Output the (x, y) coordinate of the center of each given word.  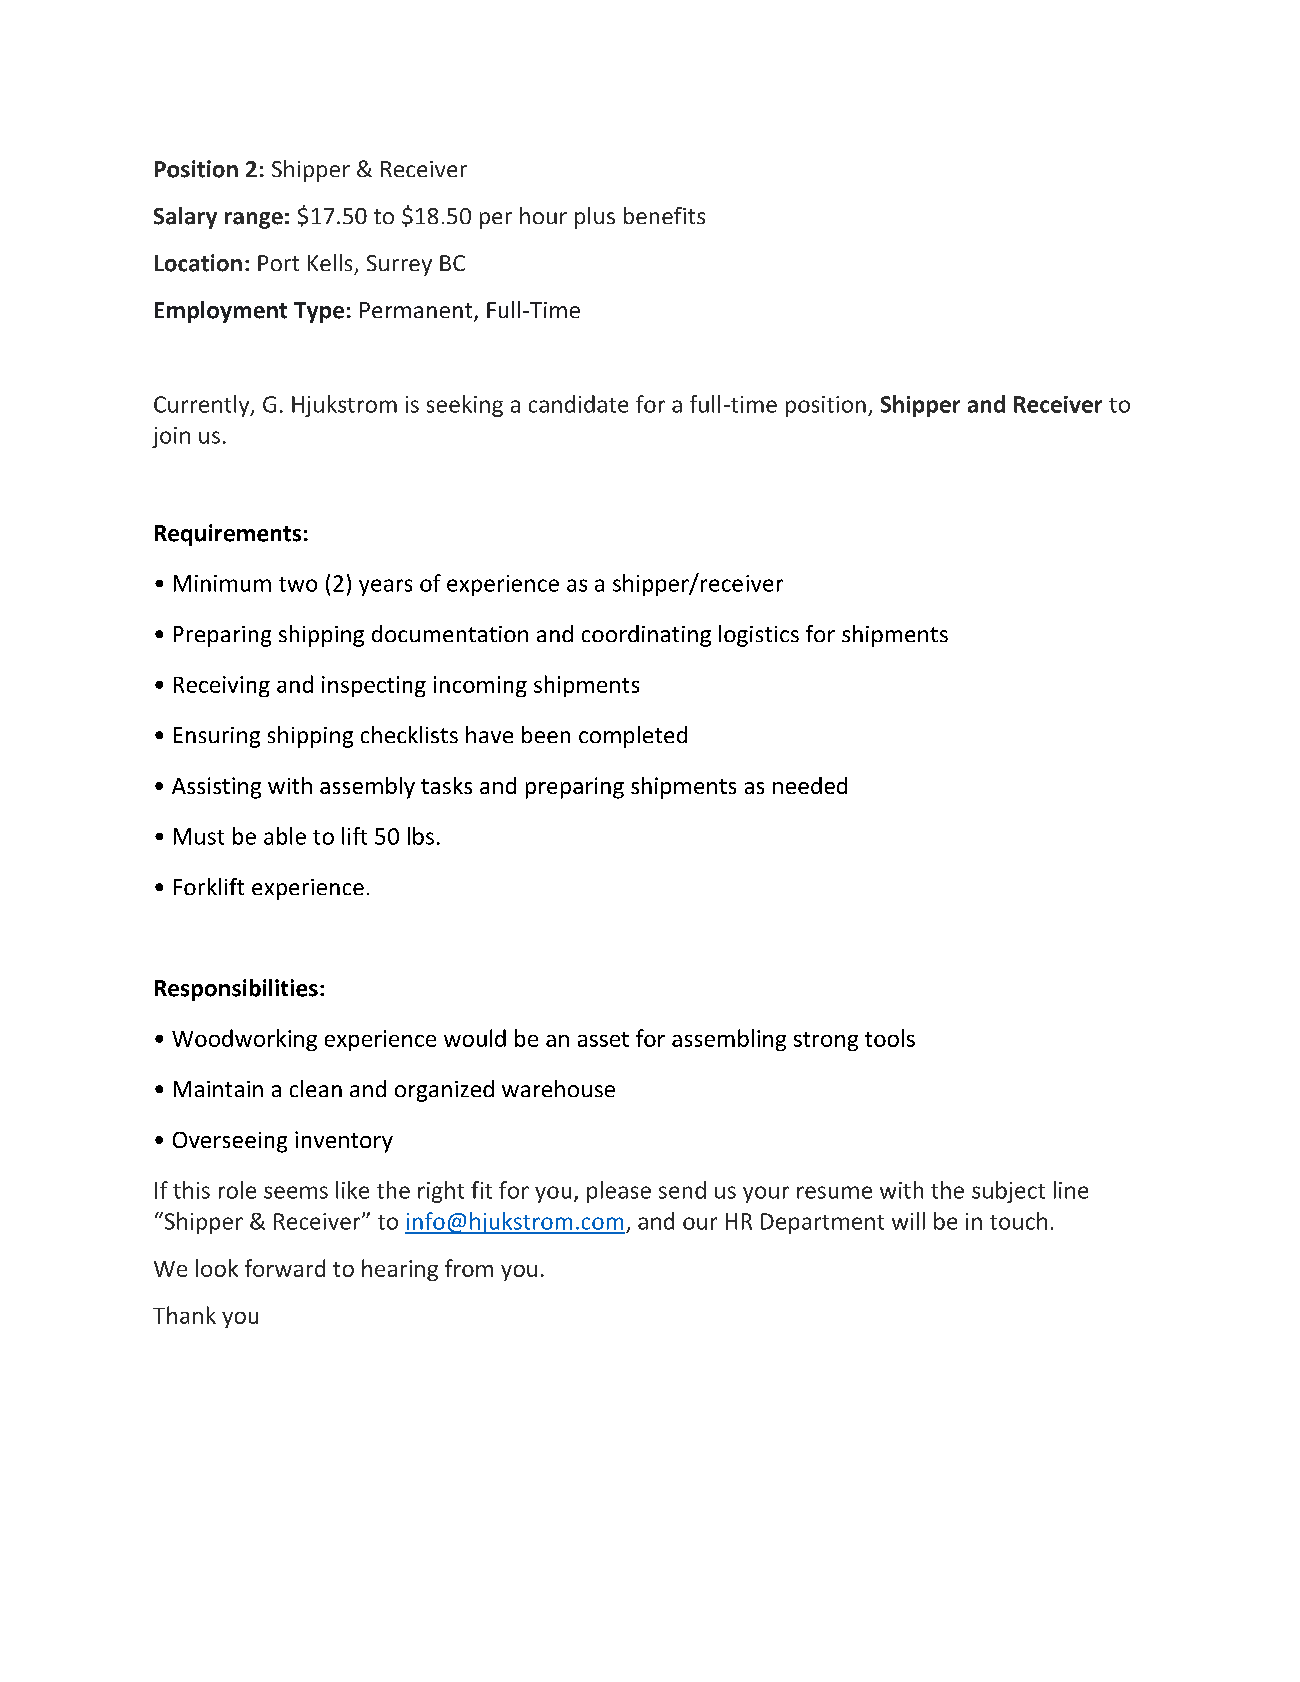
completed (633, 737)
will (908, 1221)
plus (595, 218)
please (619, 1192)
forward (285, 1268)
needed (810, 785)
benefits (664, 215)
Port (278, 263)
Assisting (216, 788)
